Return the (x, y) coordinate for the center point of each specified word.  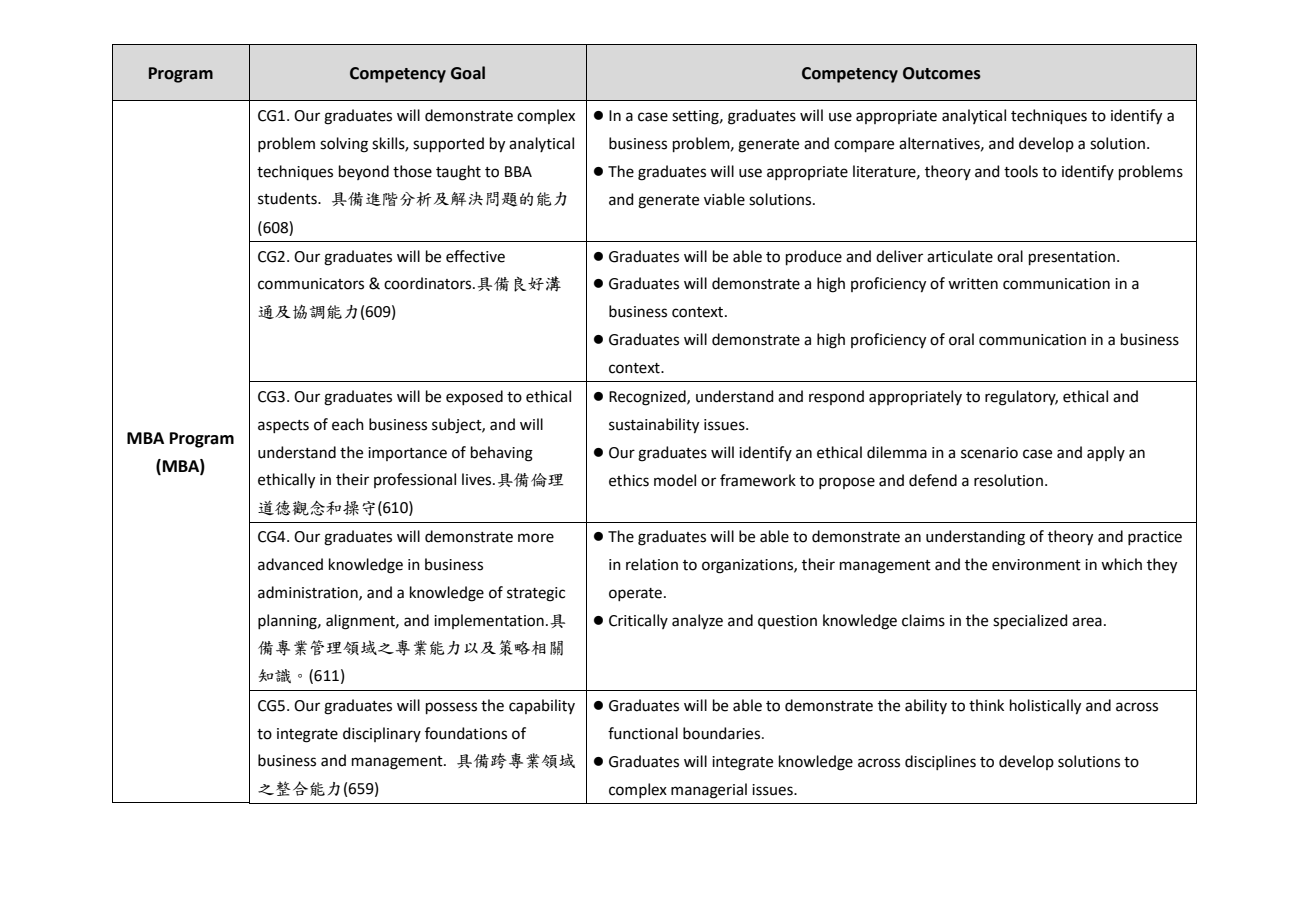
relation (652, 564)
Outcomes (942, 73)
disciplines (940, 762)
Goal (468, 73)
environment (1036, 565)
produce (814, 257)
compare (864, 146)
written (973, 284)
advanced (290, 564)
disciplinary (382, 734)
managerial (709, 791)
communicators (311, 284)
